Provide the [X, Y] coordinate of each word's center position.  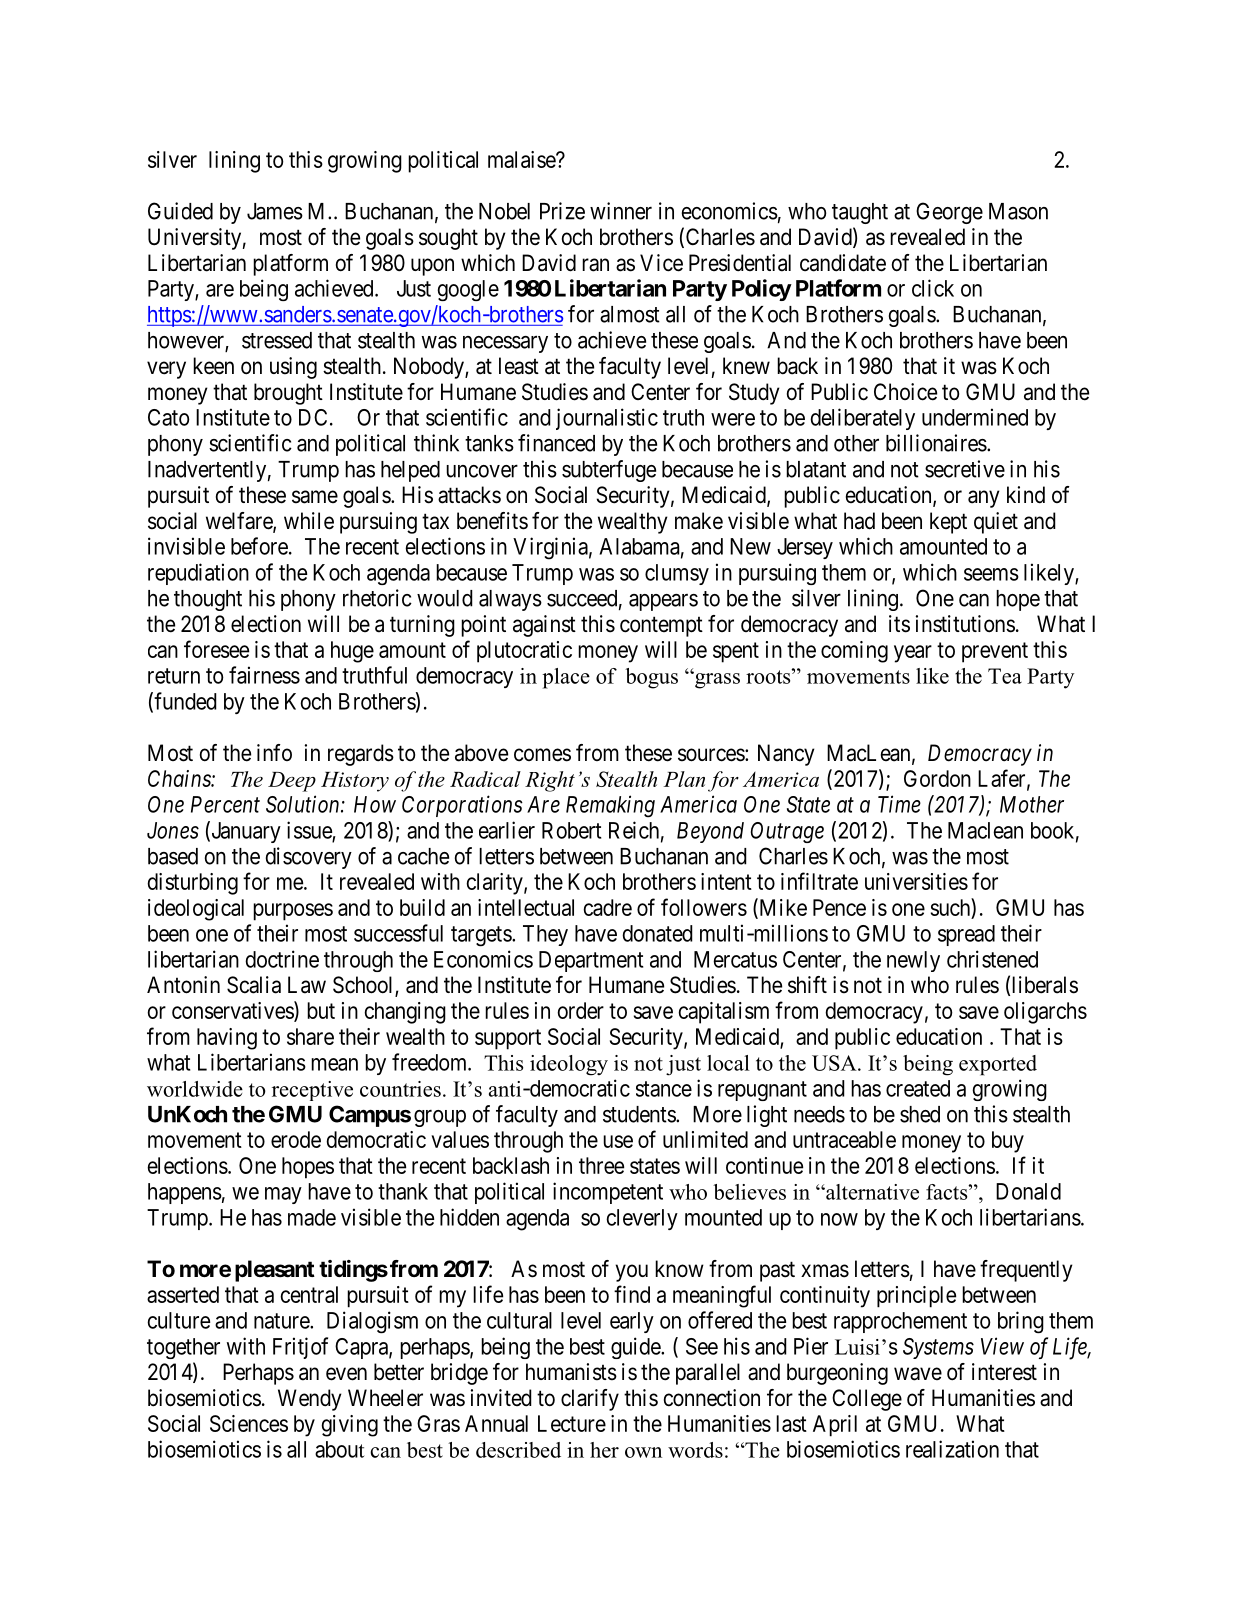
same [315, 497]
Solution [304, 804]
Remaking [610, 806]
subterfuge [609, 471]
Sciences [249, 1423]
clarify [590, 1400]
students [640, 1114]
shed [920, 1114]
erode [296, 1139]
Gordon [937, 778]
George [949, 213]
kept [948, 523]
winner [621, 211]
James [275, 211]
